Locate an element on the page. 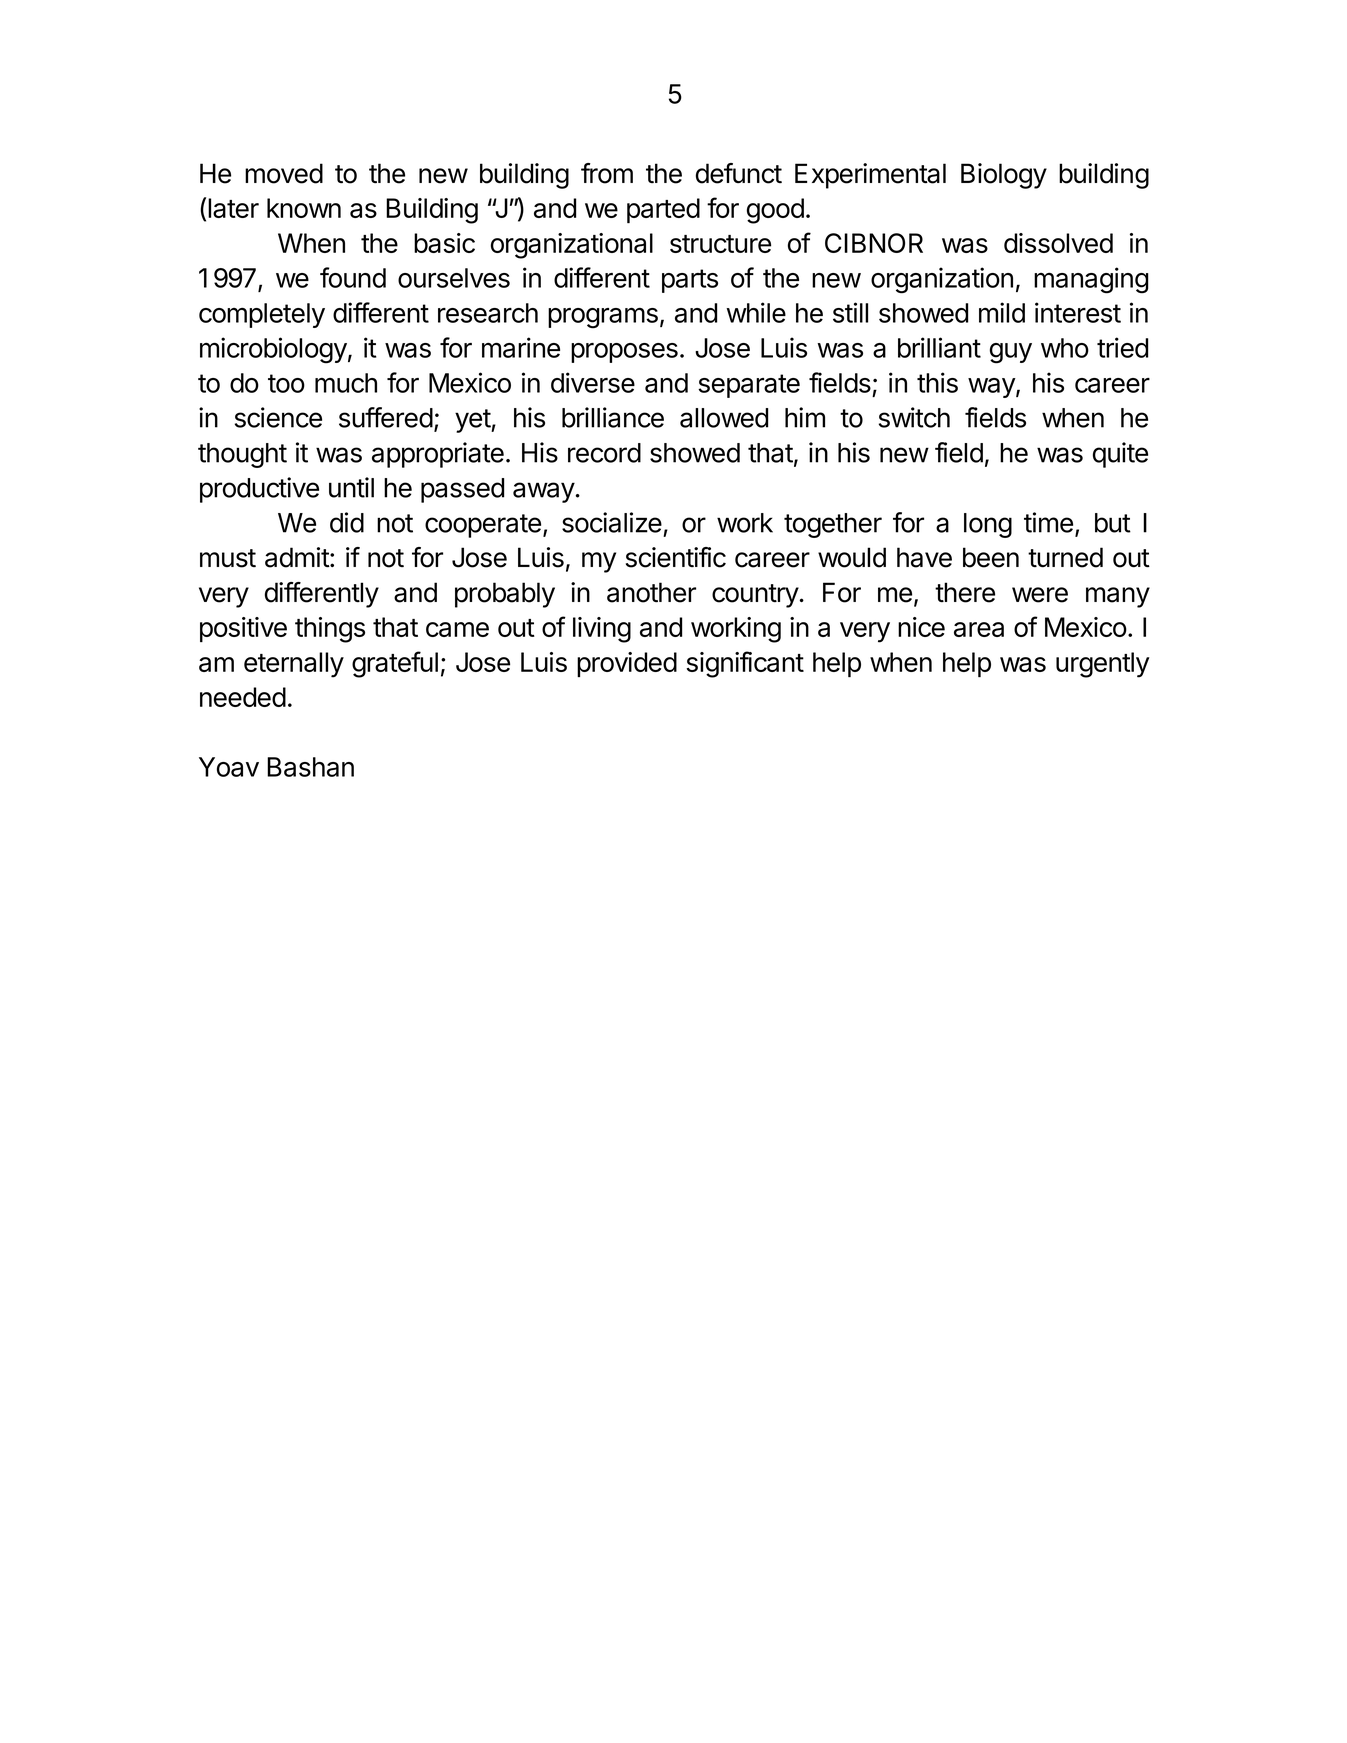  parted is located at coordinates (663, 210).
